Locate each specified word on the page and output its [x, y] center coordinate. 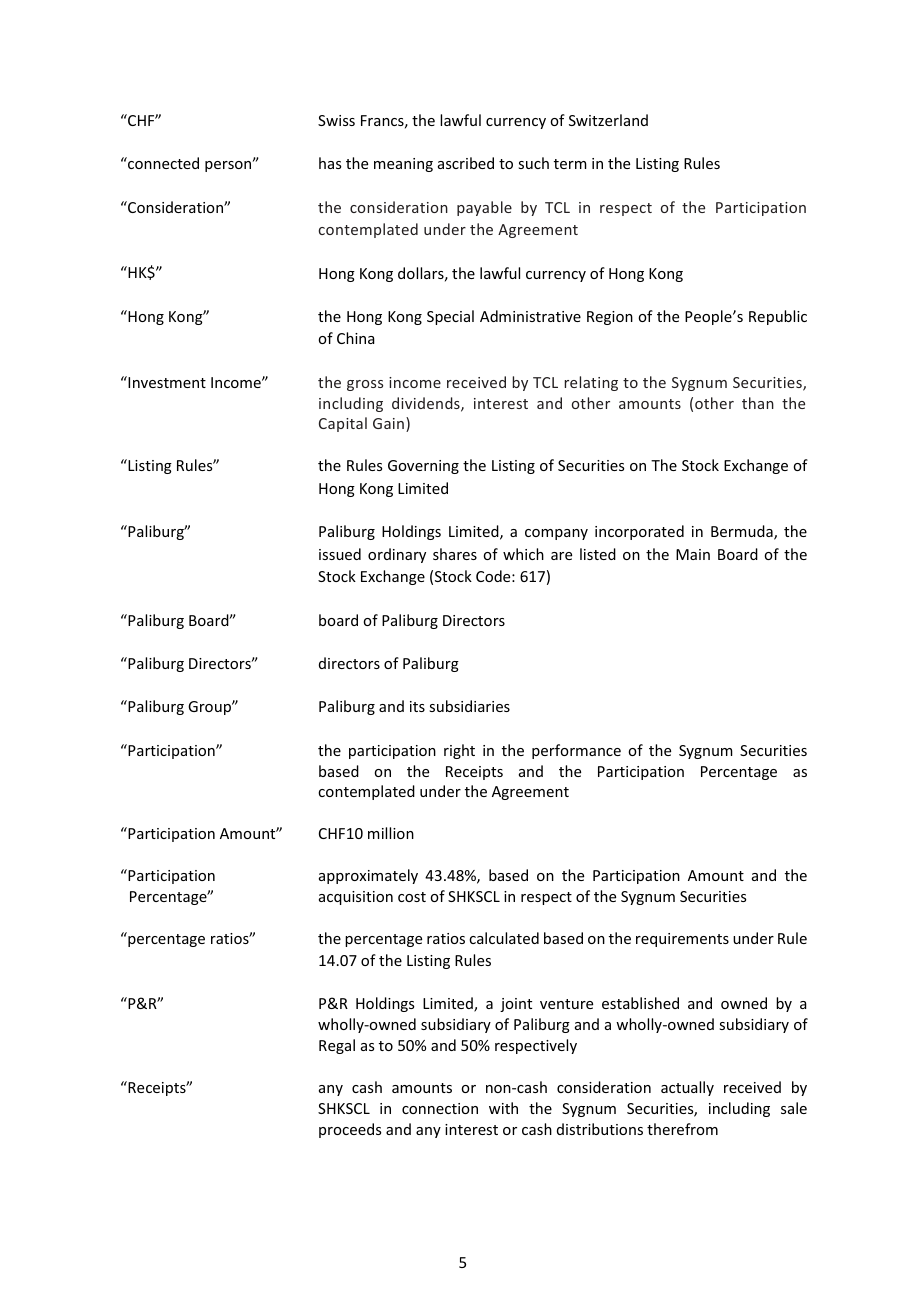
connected [162, 163]
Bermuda [743, 532]
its [417, 706]
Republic [778, 317]
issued [340, 554]
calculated [504, 938]
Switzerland [608, 120]
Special [450, 317]
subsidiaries [469, 706]
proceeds [350, 1130]
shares [455, 554]
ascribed [466, 163]
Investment [166, 382]
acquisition [356, 898]
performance [576, 751]
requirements [682, 940]
